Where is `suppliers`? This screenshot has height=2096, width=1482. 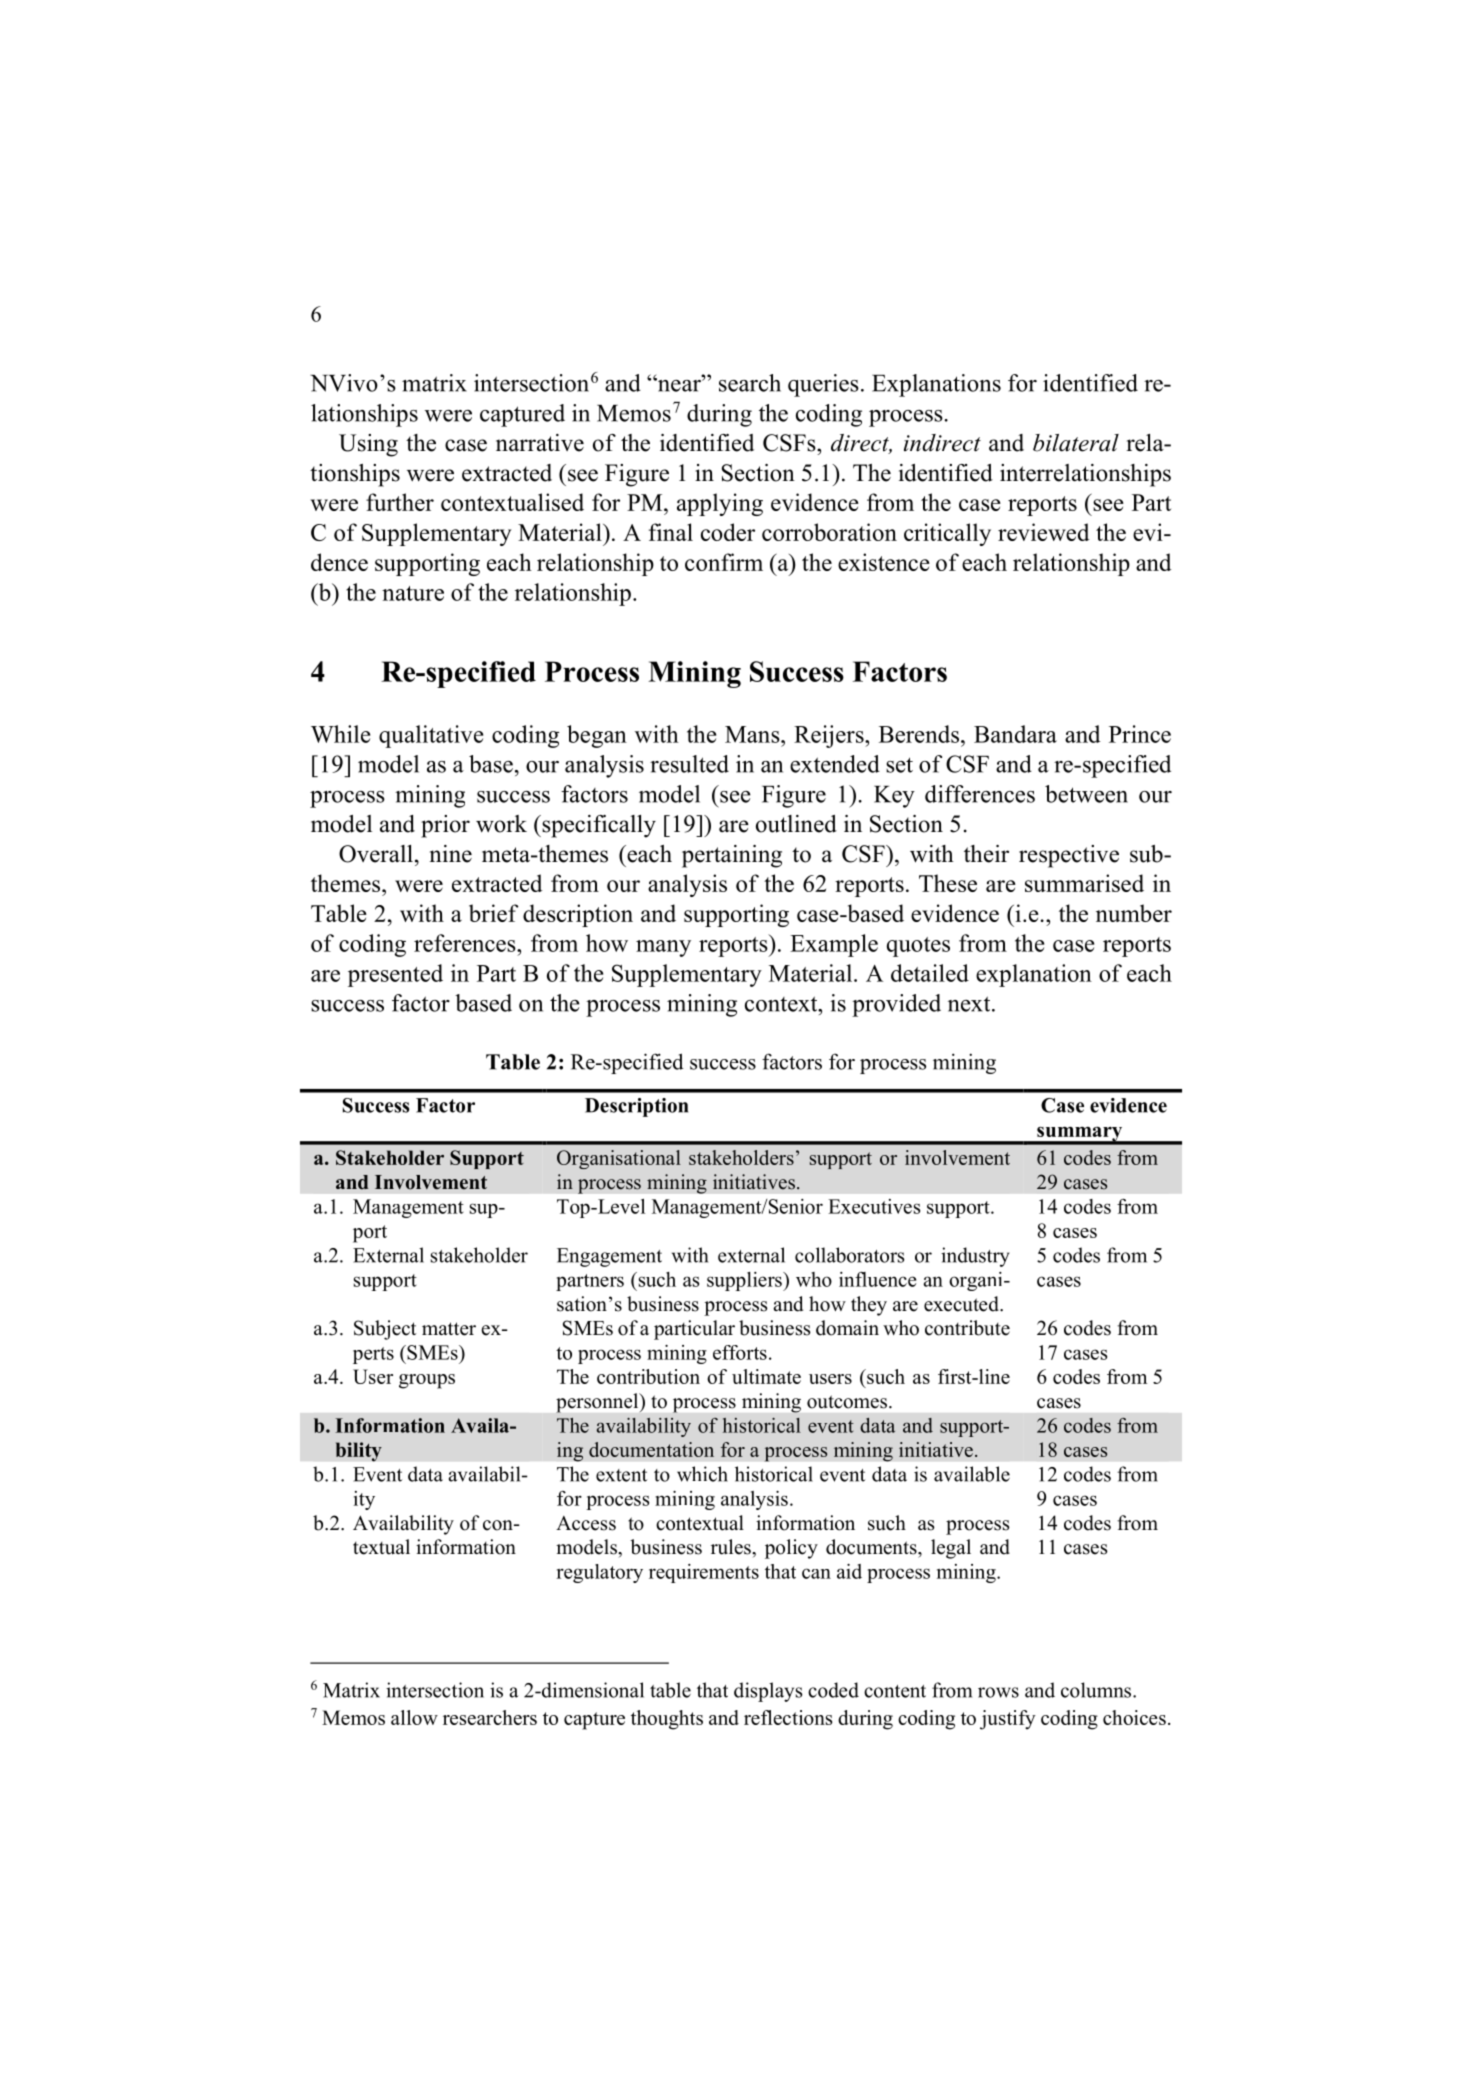 suppliers is located at coordinates (745, 1281).
